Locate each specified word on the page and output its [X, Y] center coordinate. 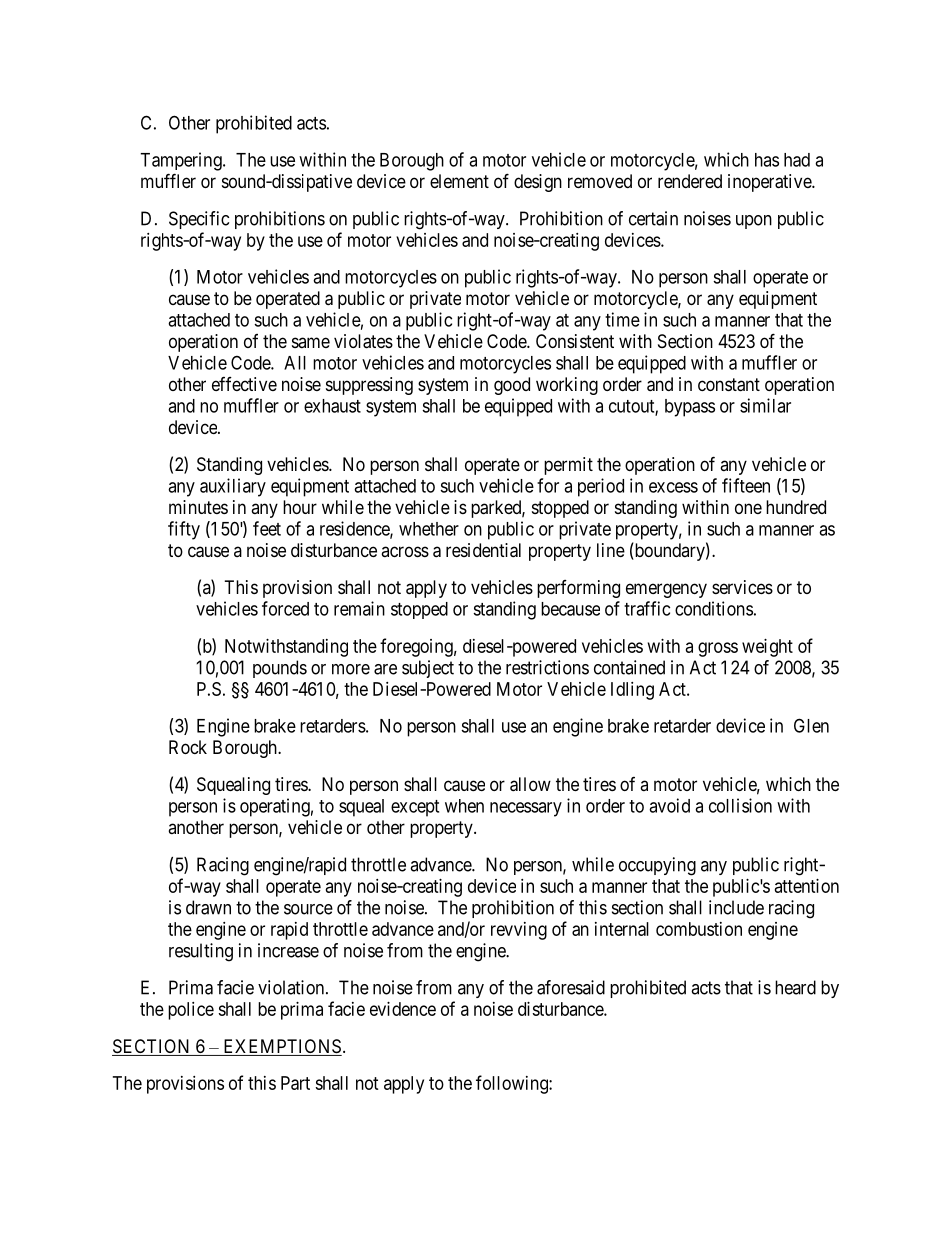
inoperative [770, 183]
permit [568, 466]
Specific [199, 220]
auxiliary [233, 487]
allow [530, 784]
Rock [188, 747]
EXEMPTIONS [281, 1047]
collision [740, 805]
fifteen [746, 485]
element [459, 181]
